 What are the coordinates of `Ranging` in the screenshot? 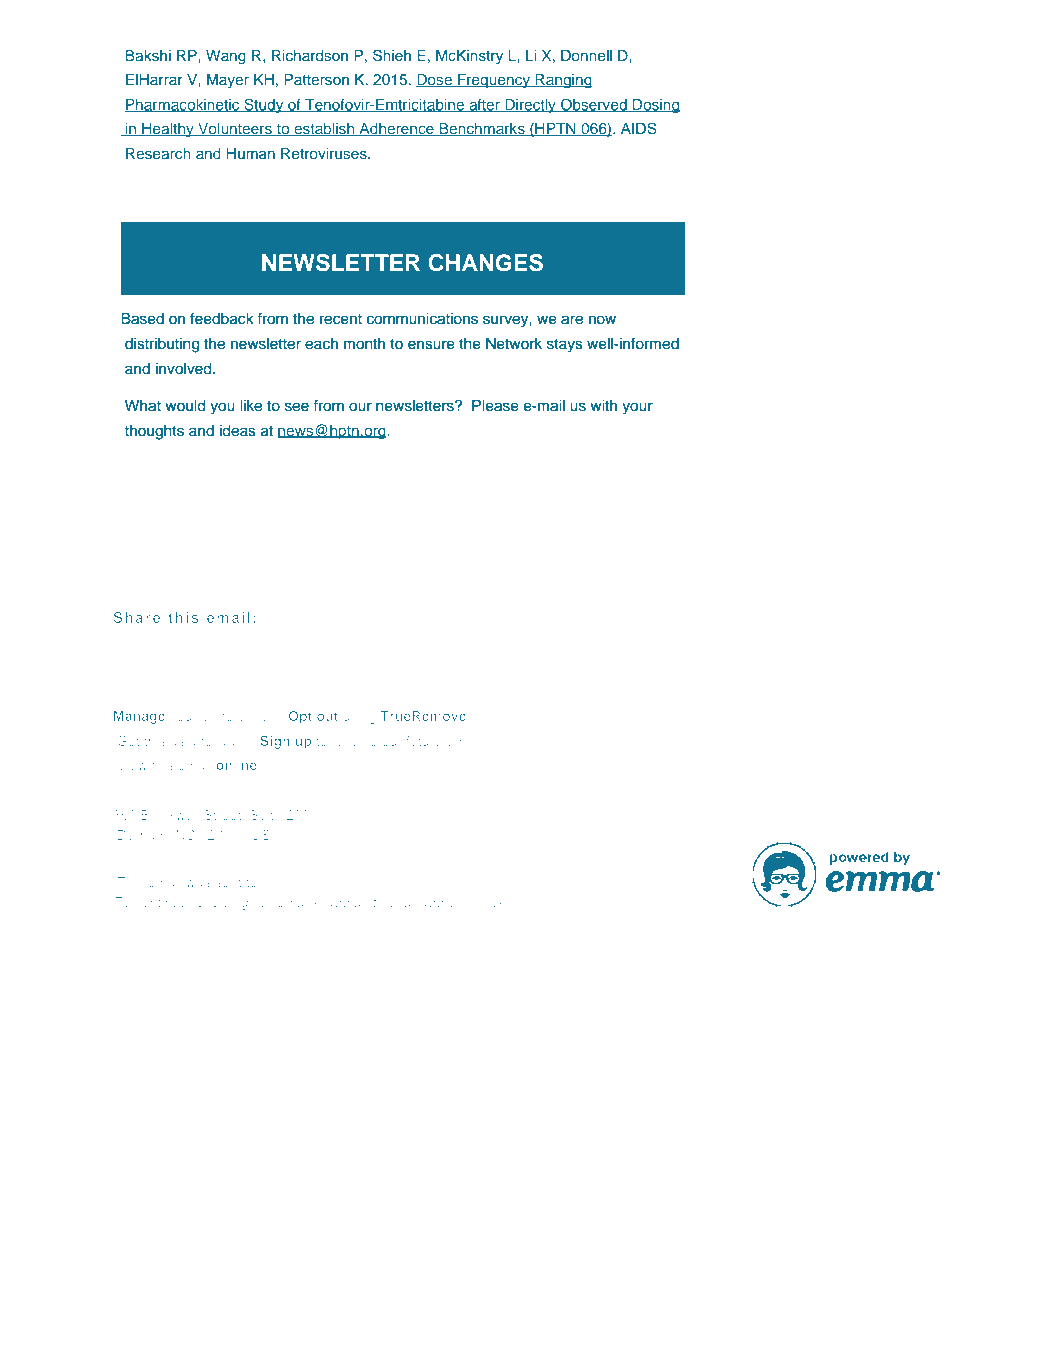 It's located at (563, 81).
